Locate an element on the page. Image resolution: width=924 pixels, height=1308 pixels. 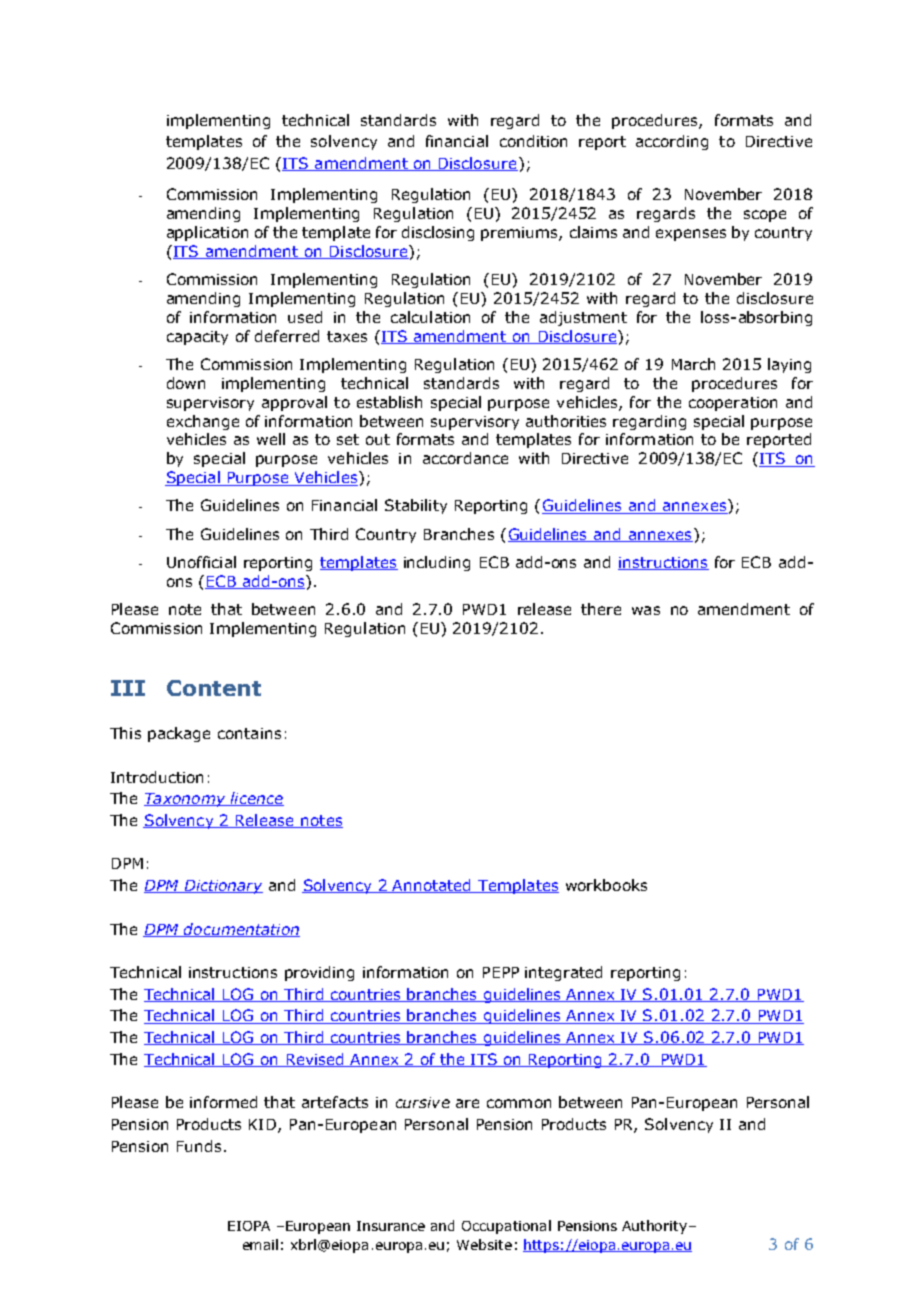
Dictionary is located at coordinates (222, 887).
